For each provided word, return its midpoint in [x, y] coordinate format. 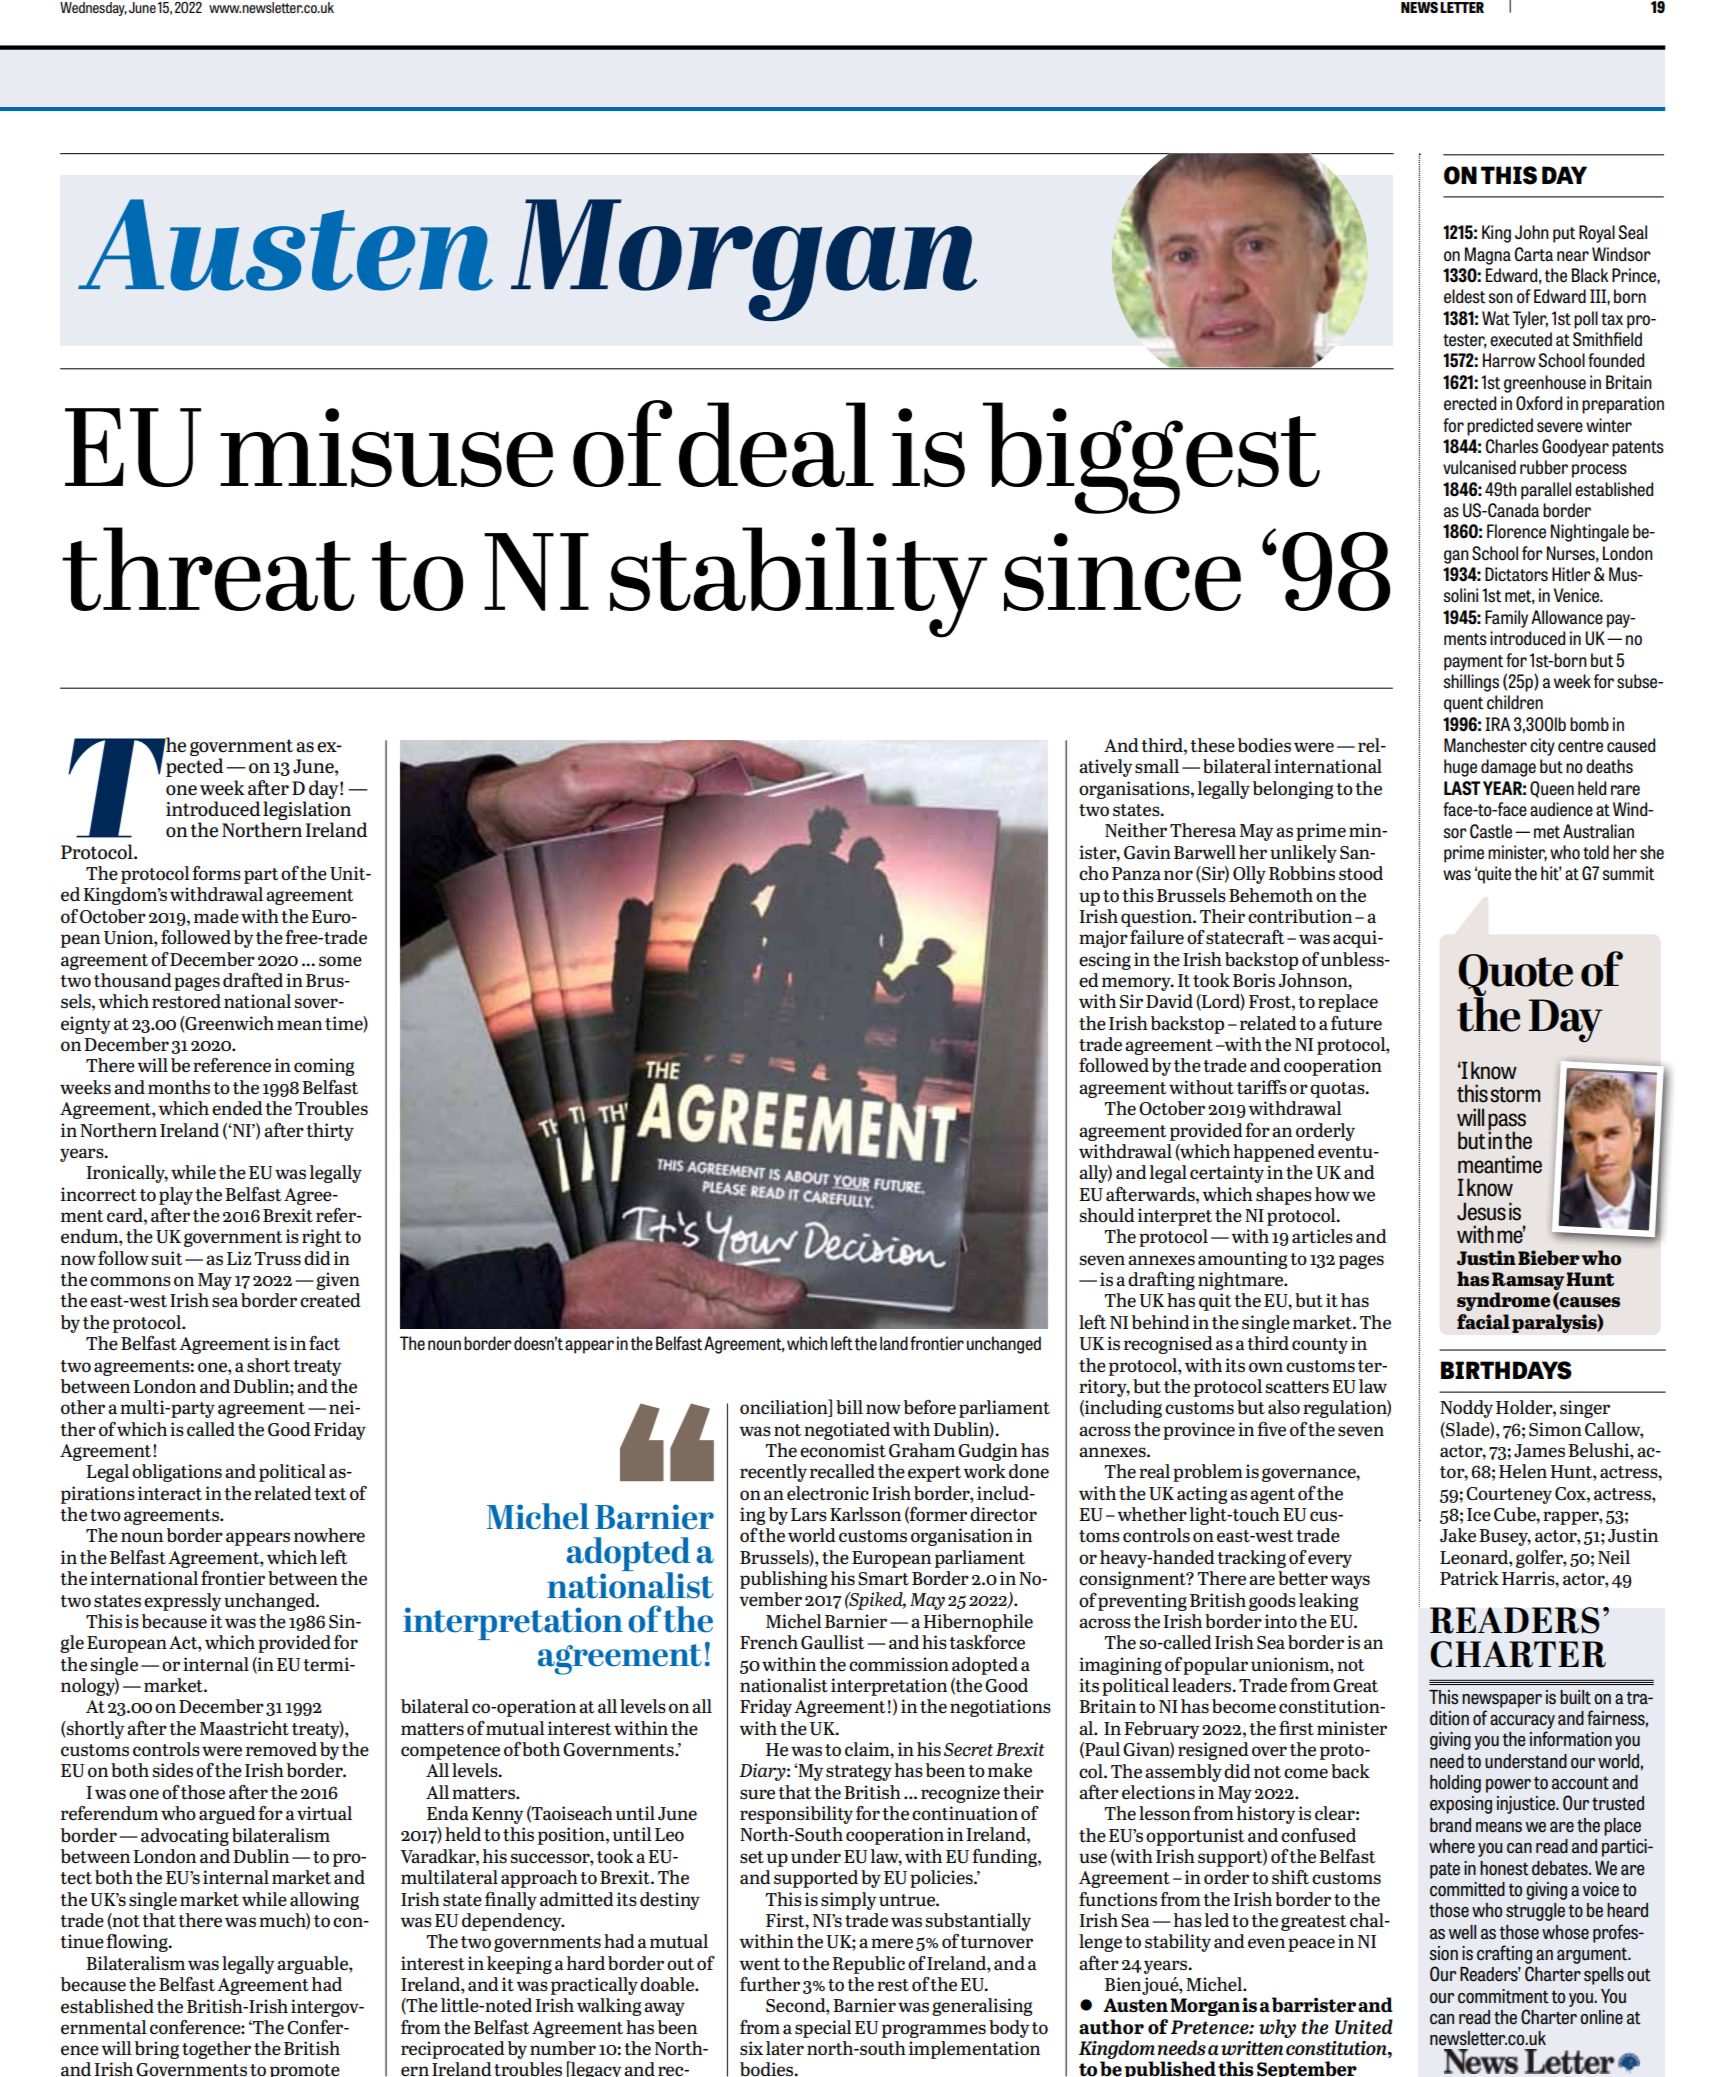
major [1103, 939]
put [1564, 235]
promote [305, 2070]
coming [324, 1067]
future [1356, 1023]
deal [776, 444]
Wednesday [93, 9]
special [823, 2029]
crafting [1504, 1954]
